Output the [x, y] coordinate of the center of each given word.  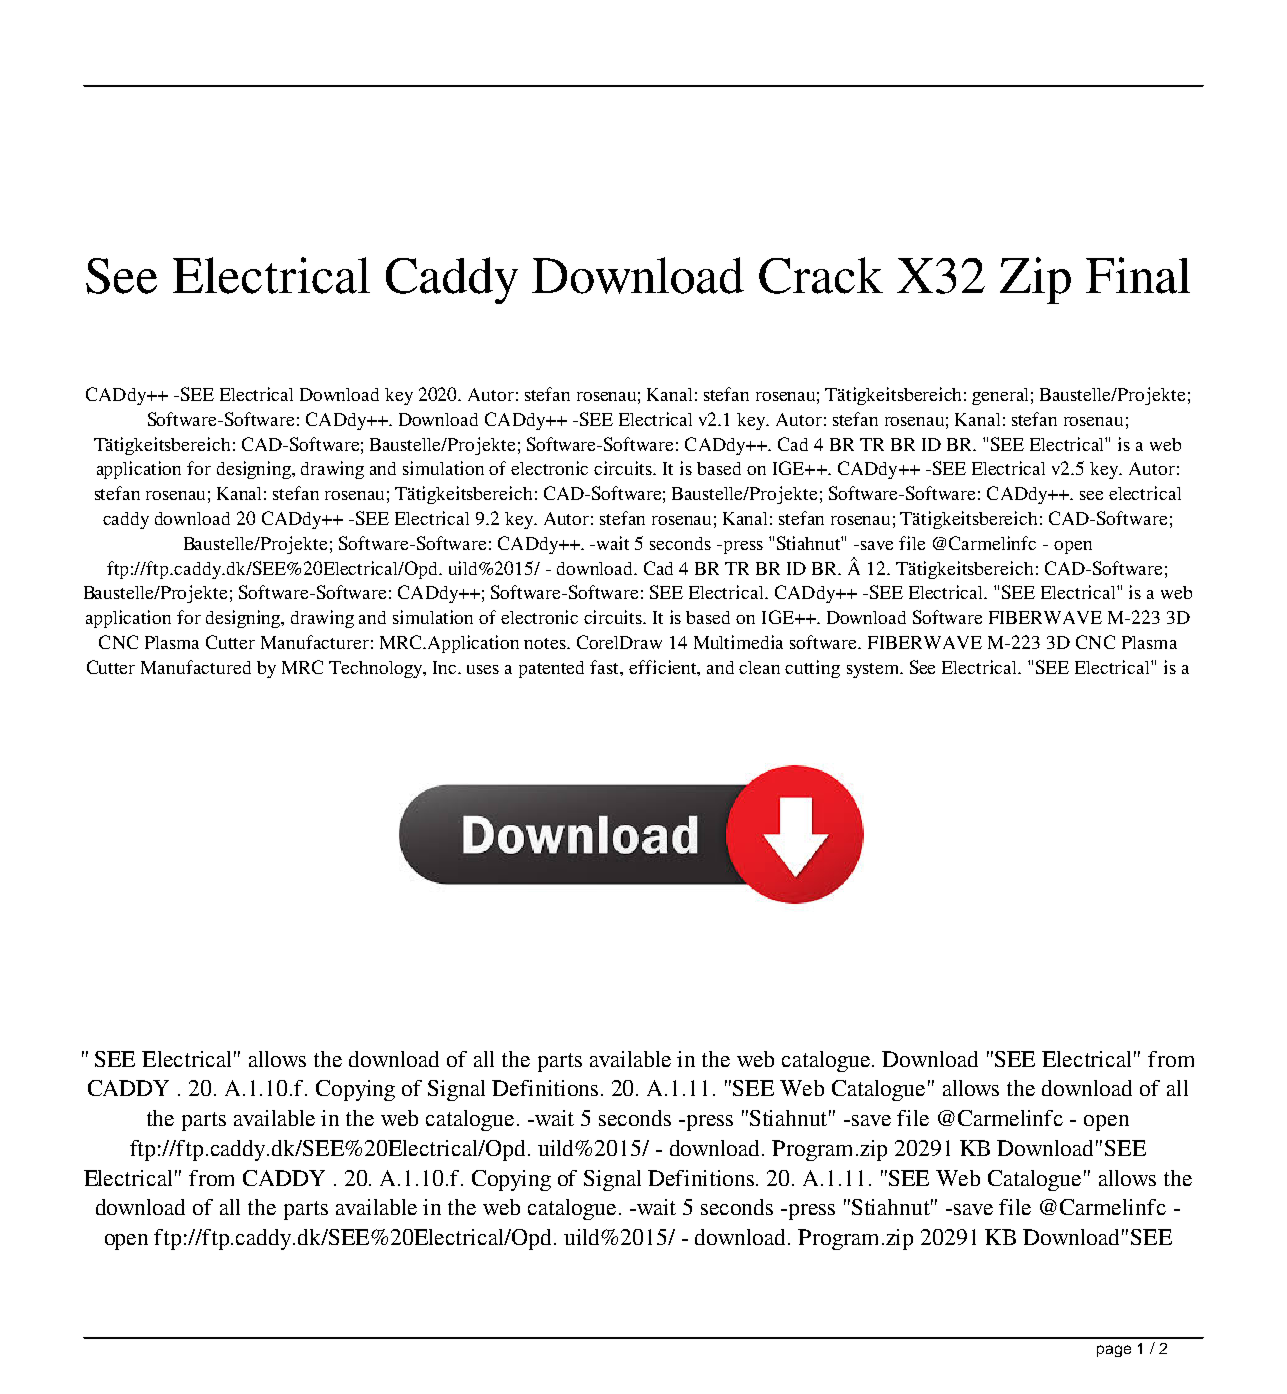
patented [551, 669]
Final [1138, 275]
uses [483, 669]
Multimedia [738, 642]
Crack [821, 275]
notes [546, 643]
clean [759, 667]
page [1114, 1351]
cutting [812, 669]
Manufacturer [315, 642]
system [874, 670]
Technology [377, 669]
